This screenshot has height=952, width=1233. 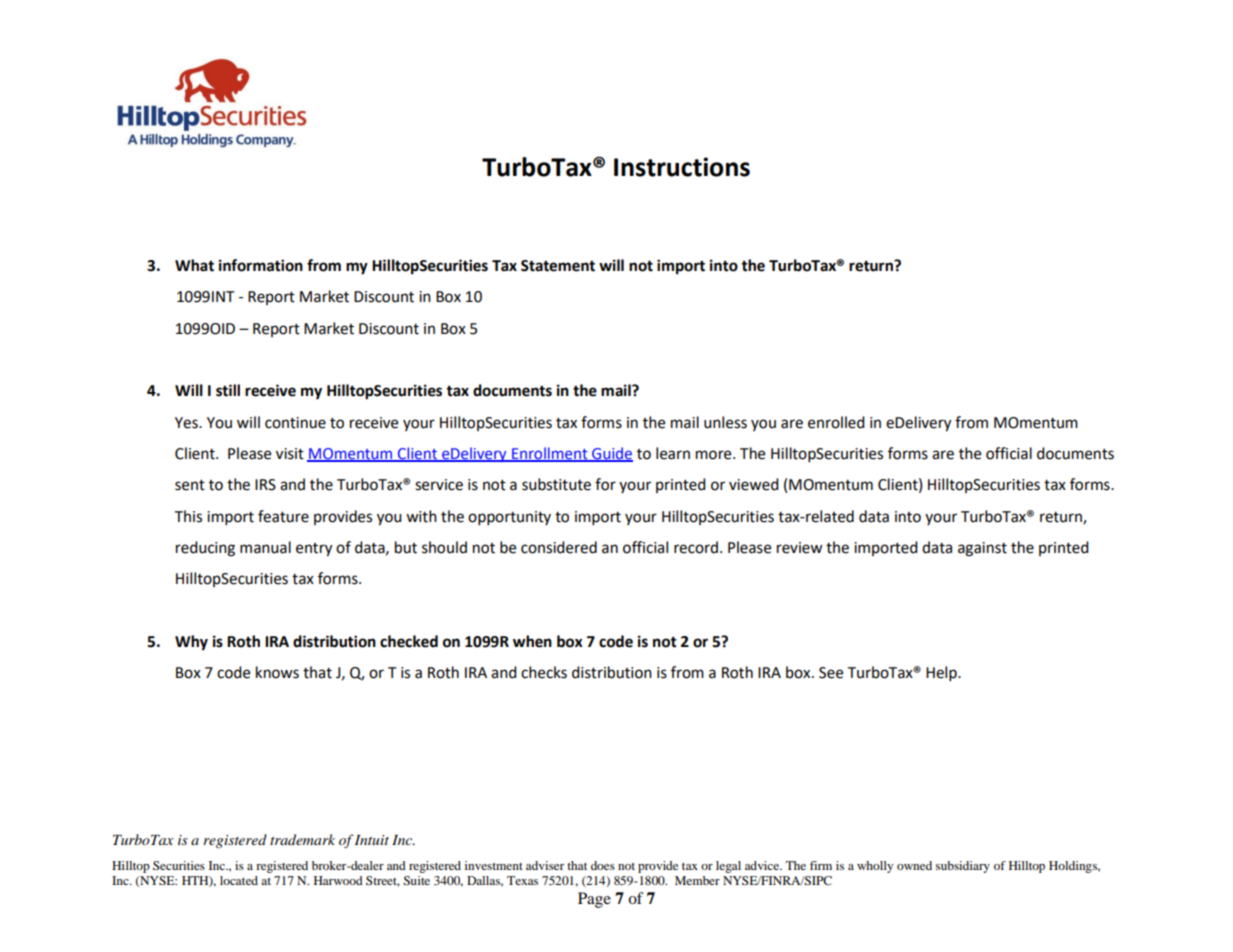 I want to click on does, so click(x=603, y=865).
